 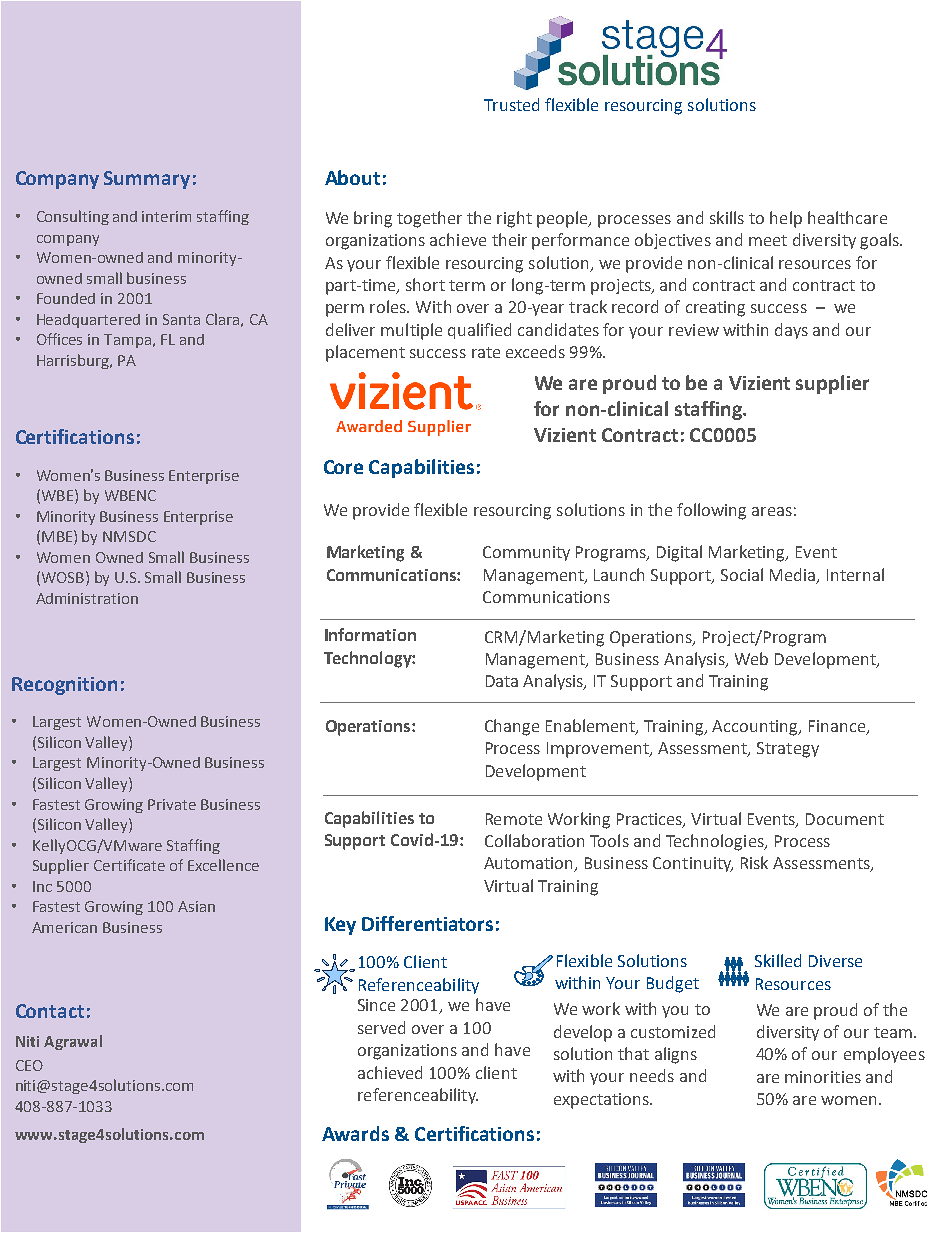 I want to click on Media, so click(x=794, y=575).
